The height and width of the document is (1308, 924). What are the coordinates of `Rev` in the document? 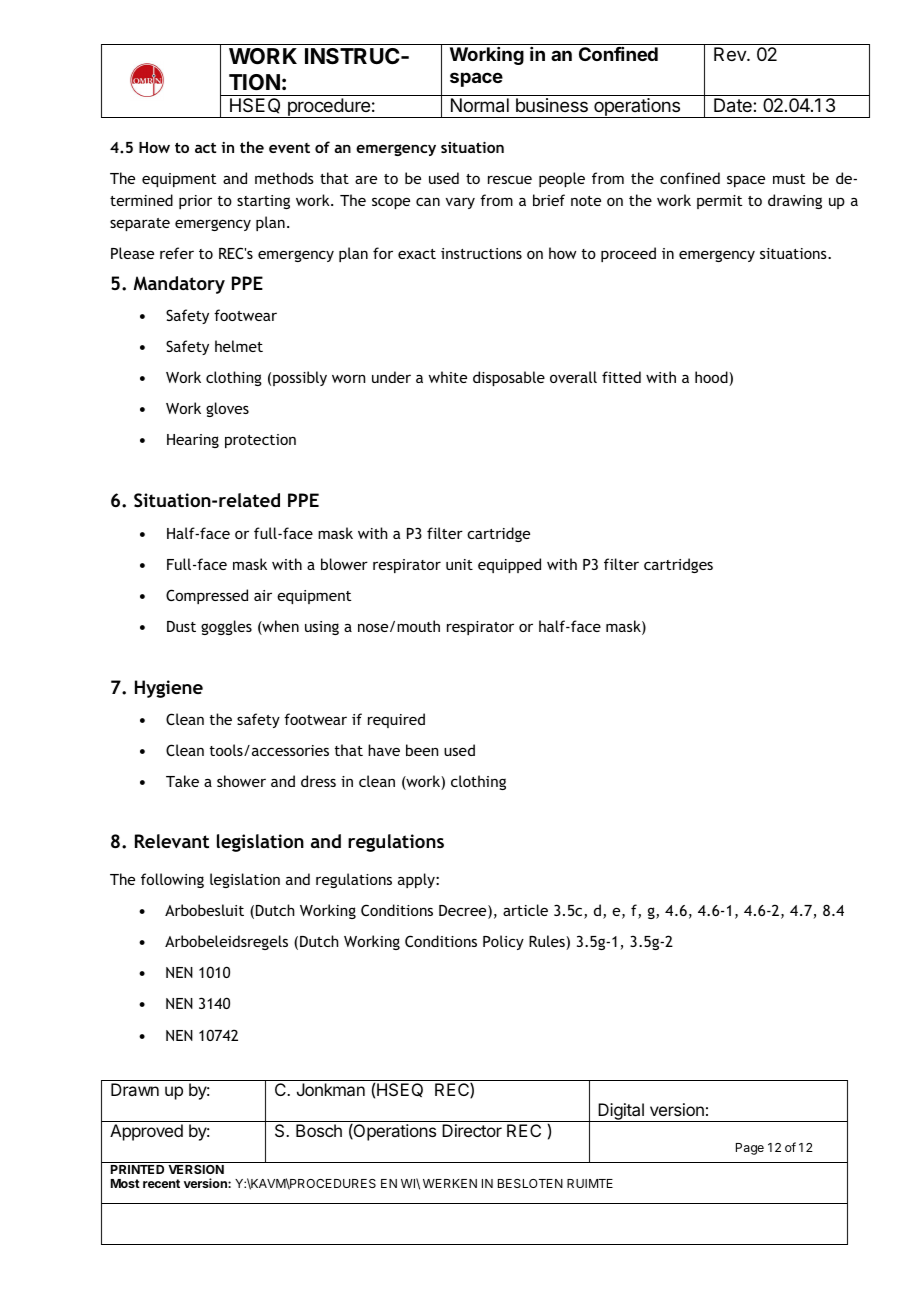 It's located at (731, 54).
